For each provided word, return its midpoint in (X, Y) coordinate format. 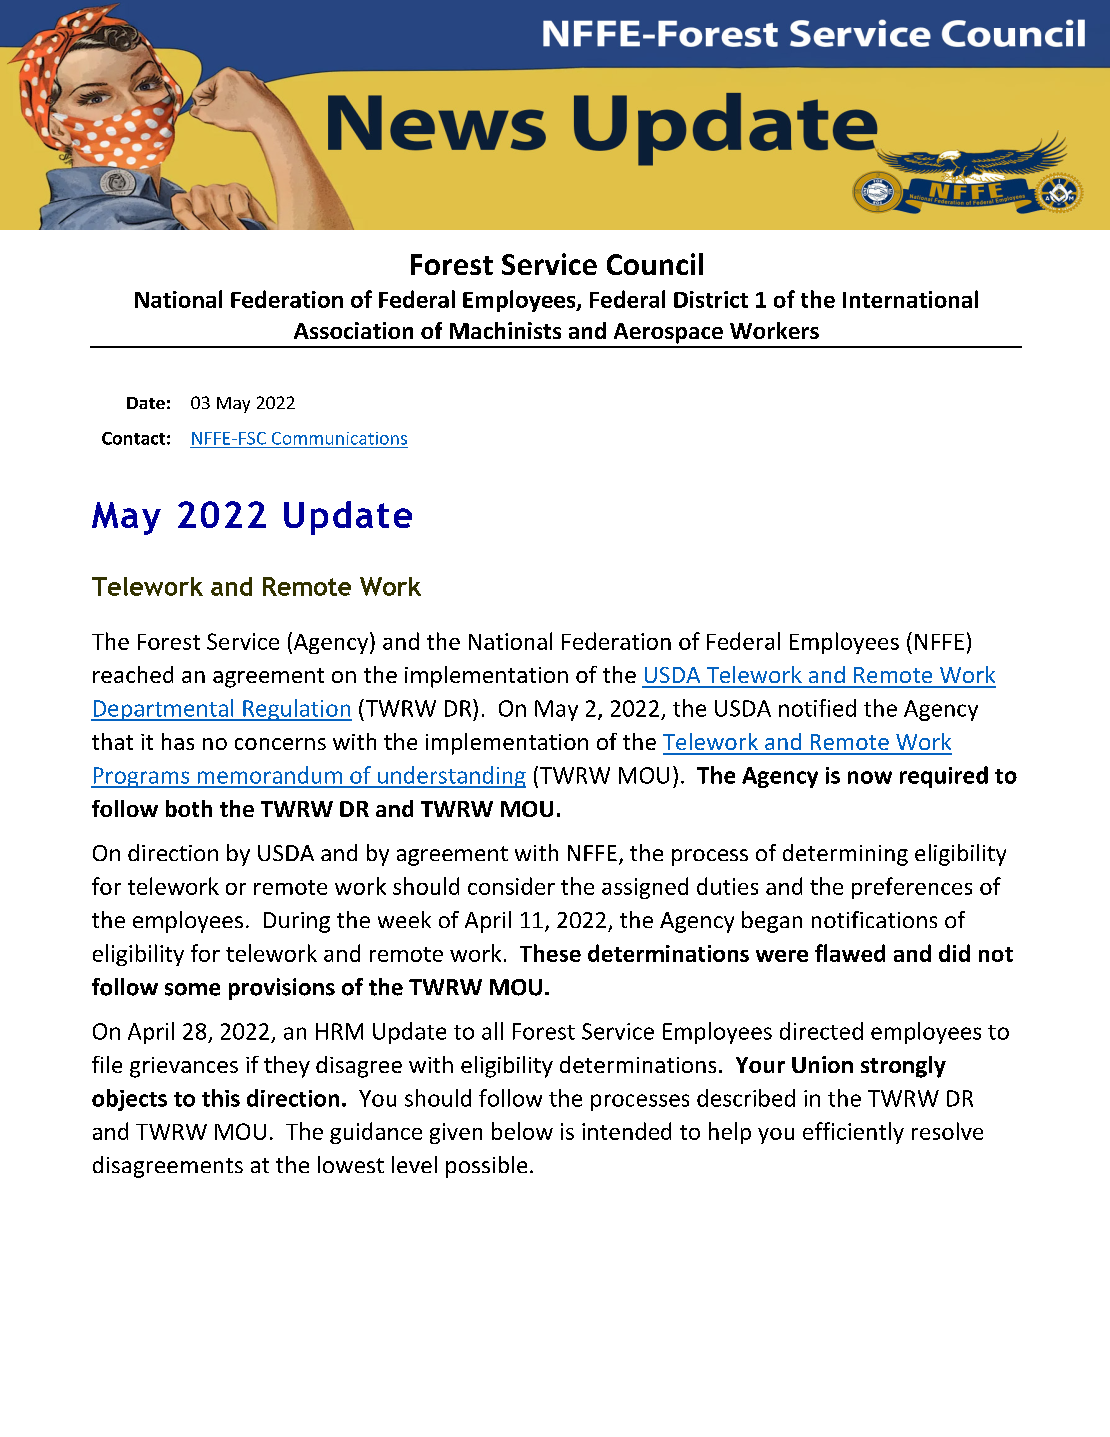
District (711, 299)
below (522, 1131)
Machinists (505, 330)
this (221, 1098)
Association (353, 330)
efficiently (853, 1133)
